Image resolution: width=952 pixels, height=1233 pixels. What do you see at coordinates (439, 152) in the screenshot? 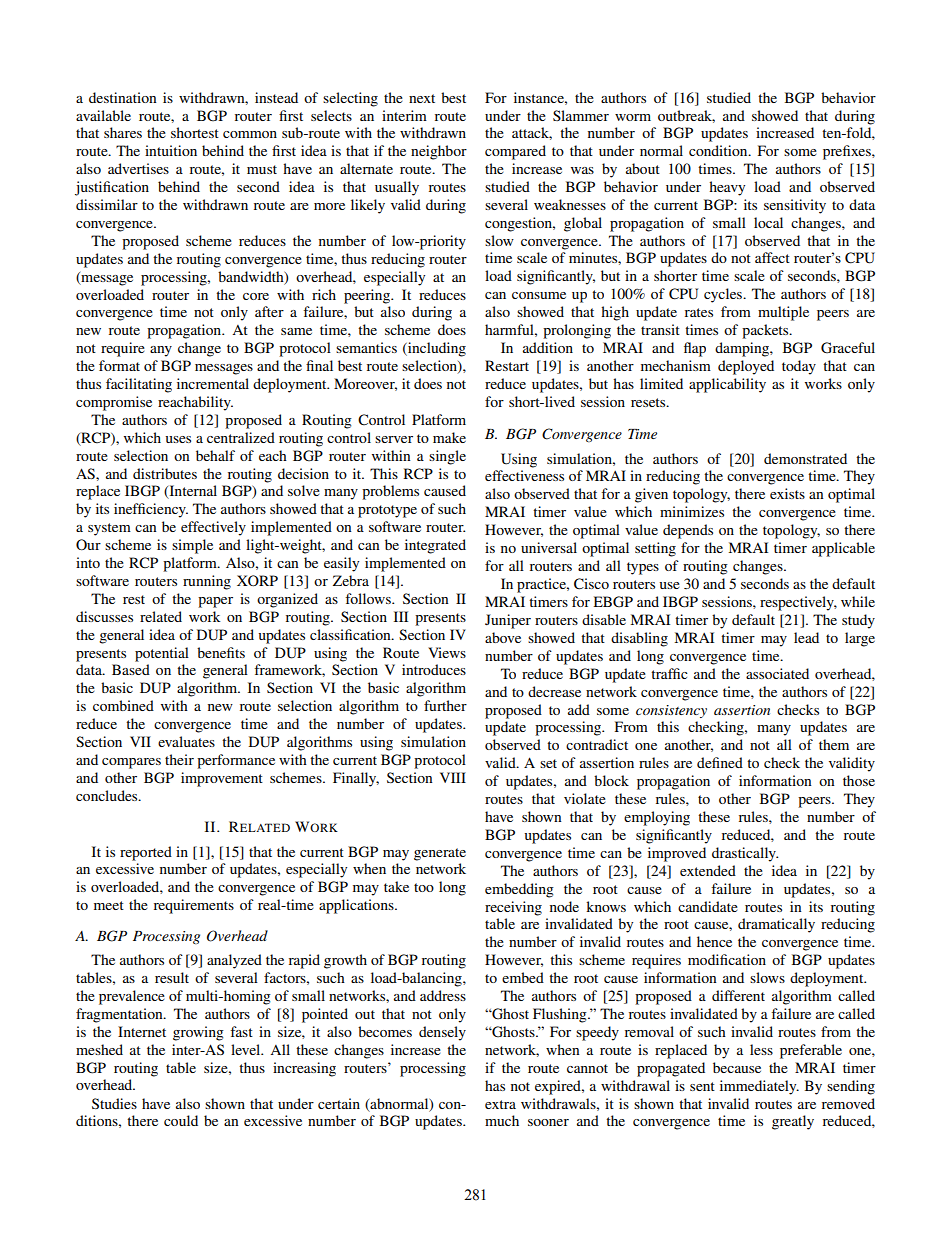
I see `neighbor` at bounding box center [439, 152].
